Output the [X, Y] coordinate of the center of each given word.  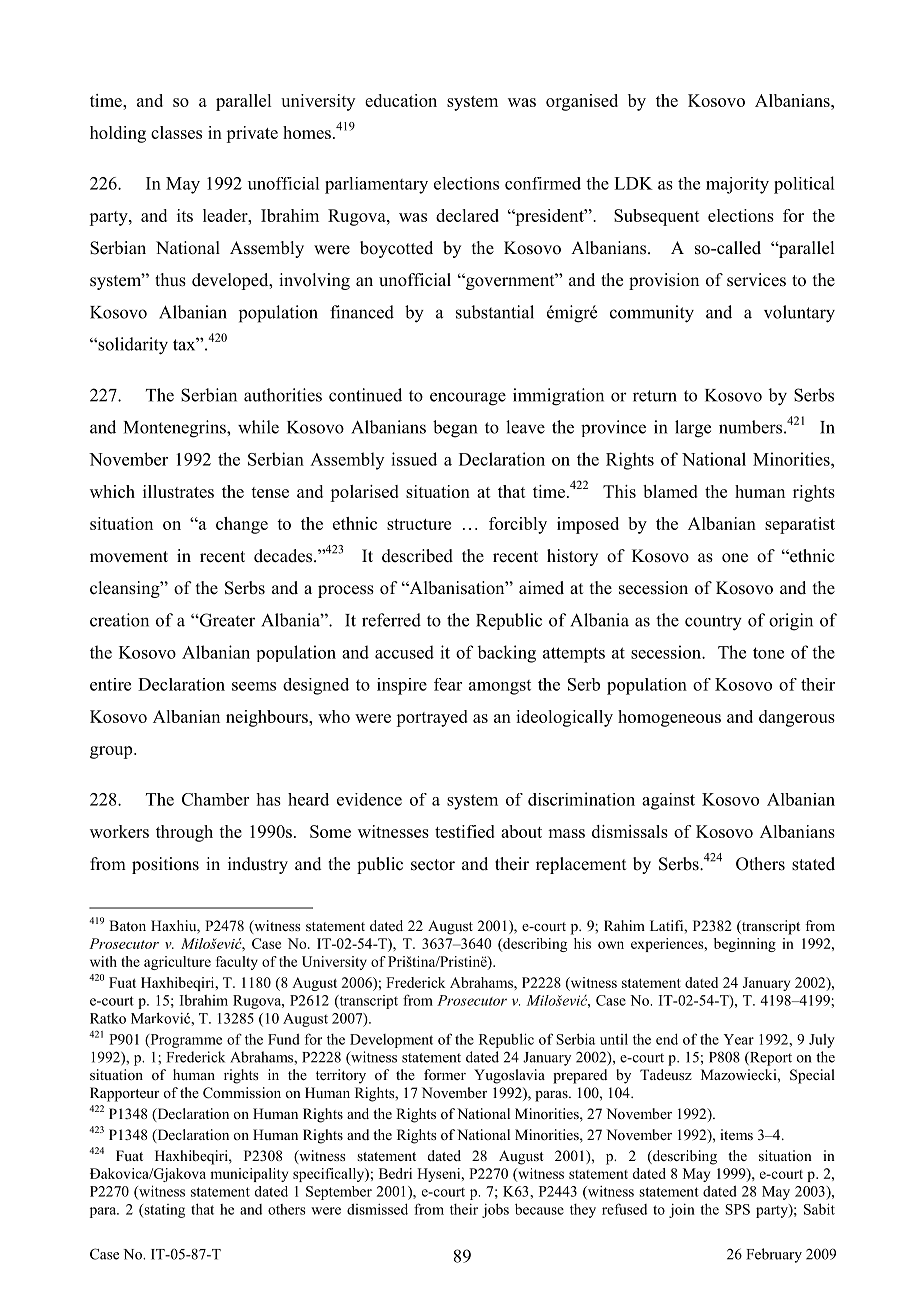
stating [163, 1211]
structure [419, 524]
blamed [670, 491]
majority [737, 185]
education [401, 100]
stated [813, 864]
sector [433, 865]
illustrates [178, 491]
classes [176, 132]
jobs [495, 1210]
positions [165, 865]
